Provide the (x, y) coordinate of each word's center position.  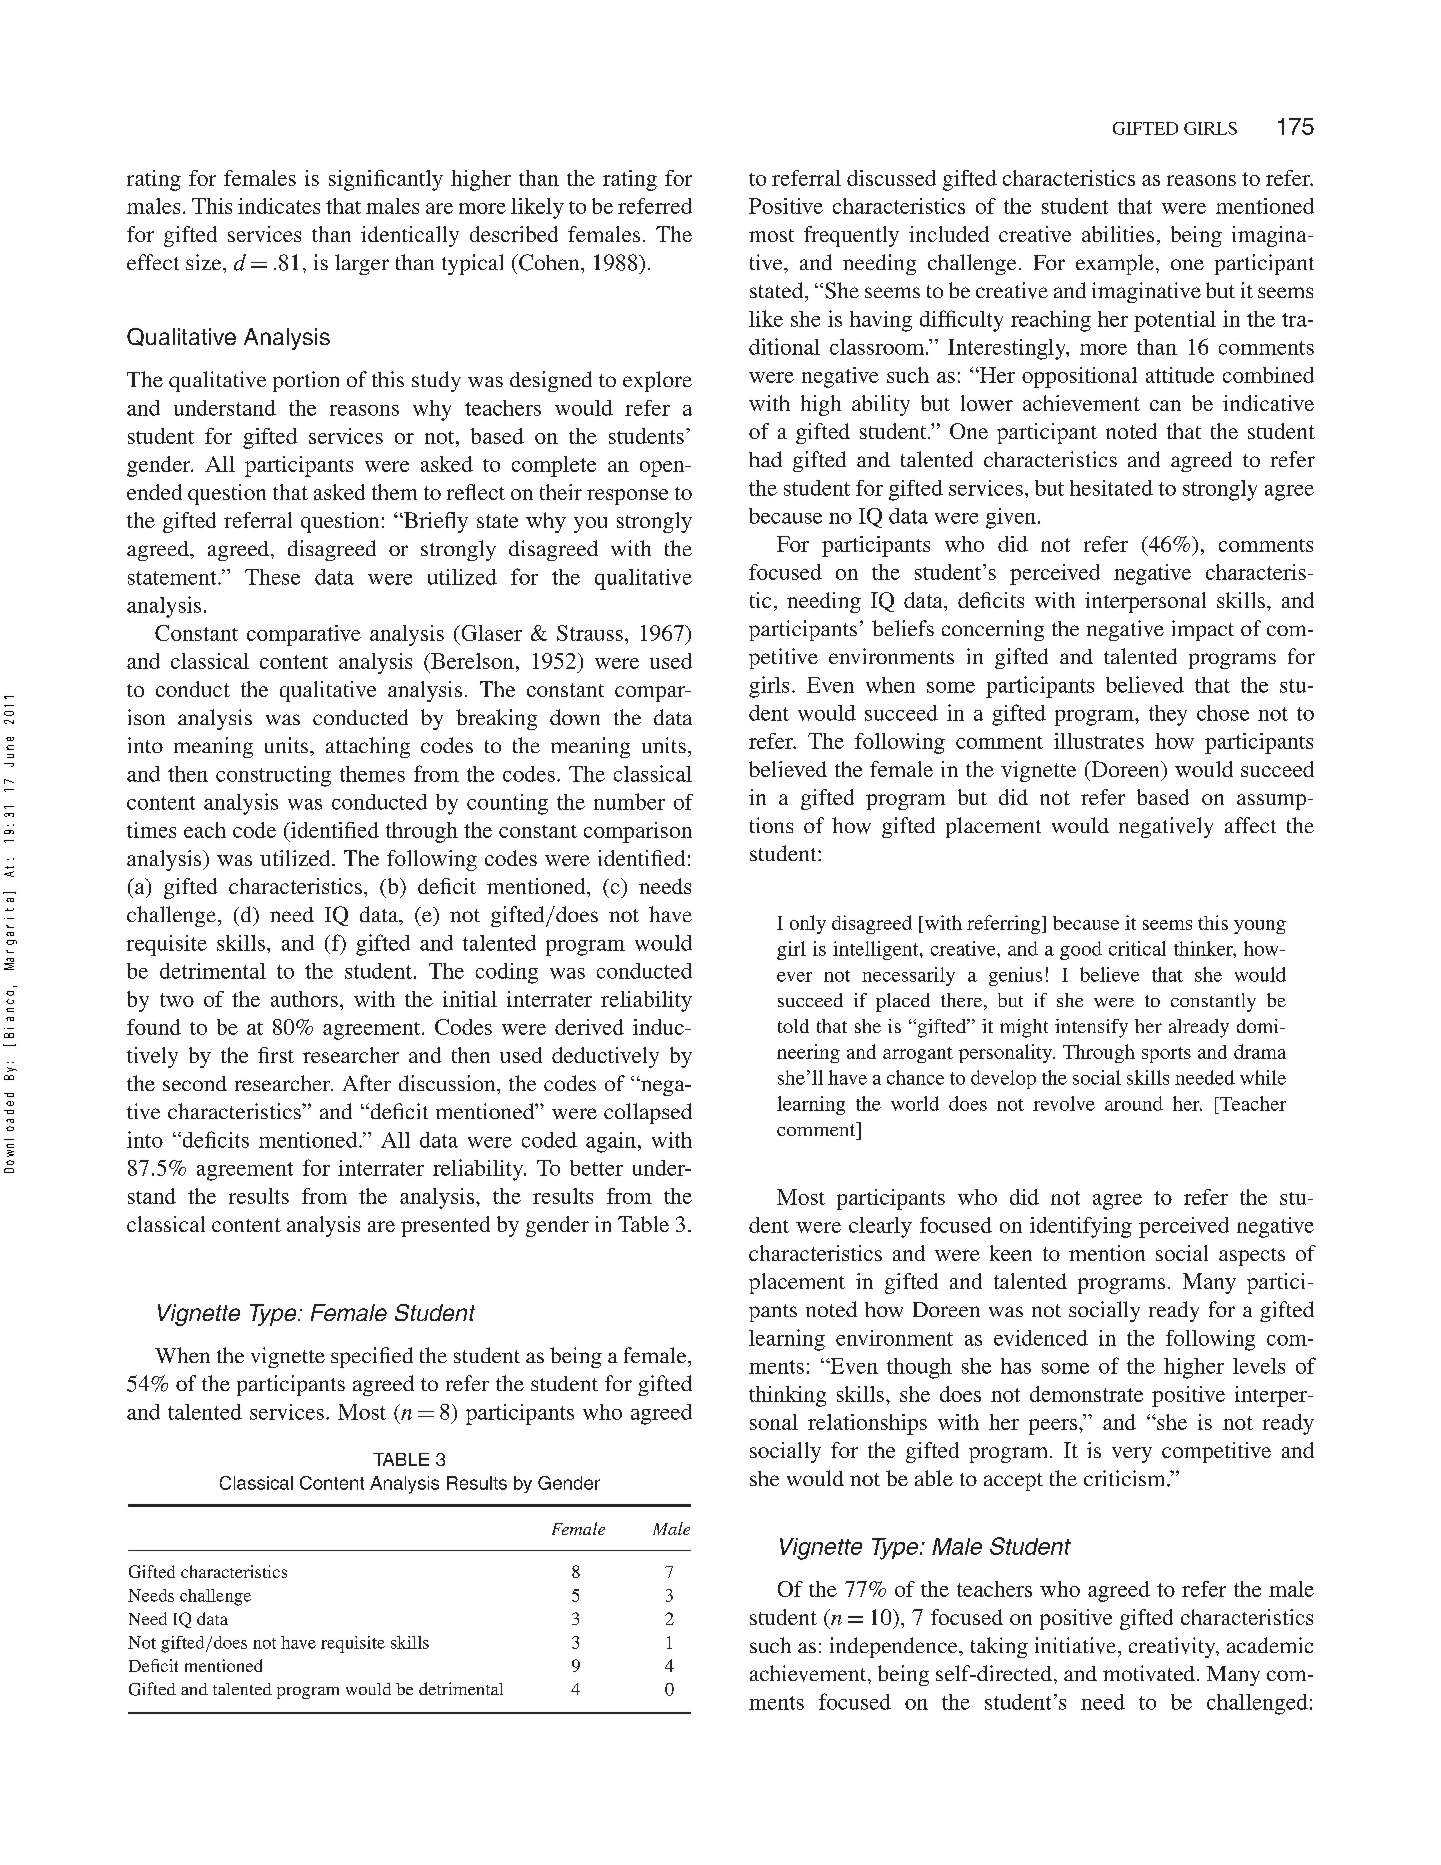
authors (304, 999)
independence (895, 1647)
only (808, 924)
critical (1137, 948)
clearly (880, 1227)
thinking (787, 1396)
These (272, 577)
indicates (279, 206)
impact (1203, 630)
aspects (1252, 1257)
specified (372, 1357)
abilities (1118, 234)
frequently (851, 236)
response (627, 497)
